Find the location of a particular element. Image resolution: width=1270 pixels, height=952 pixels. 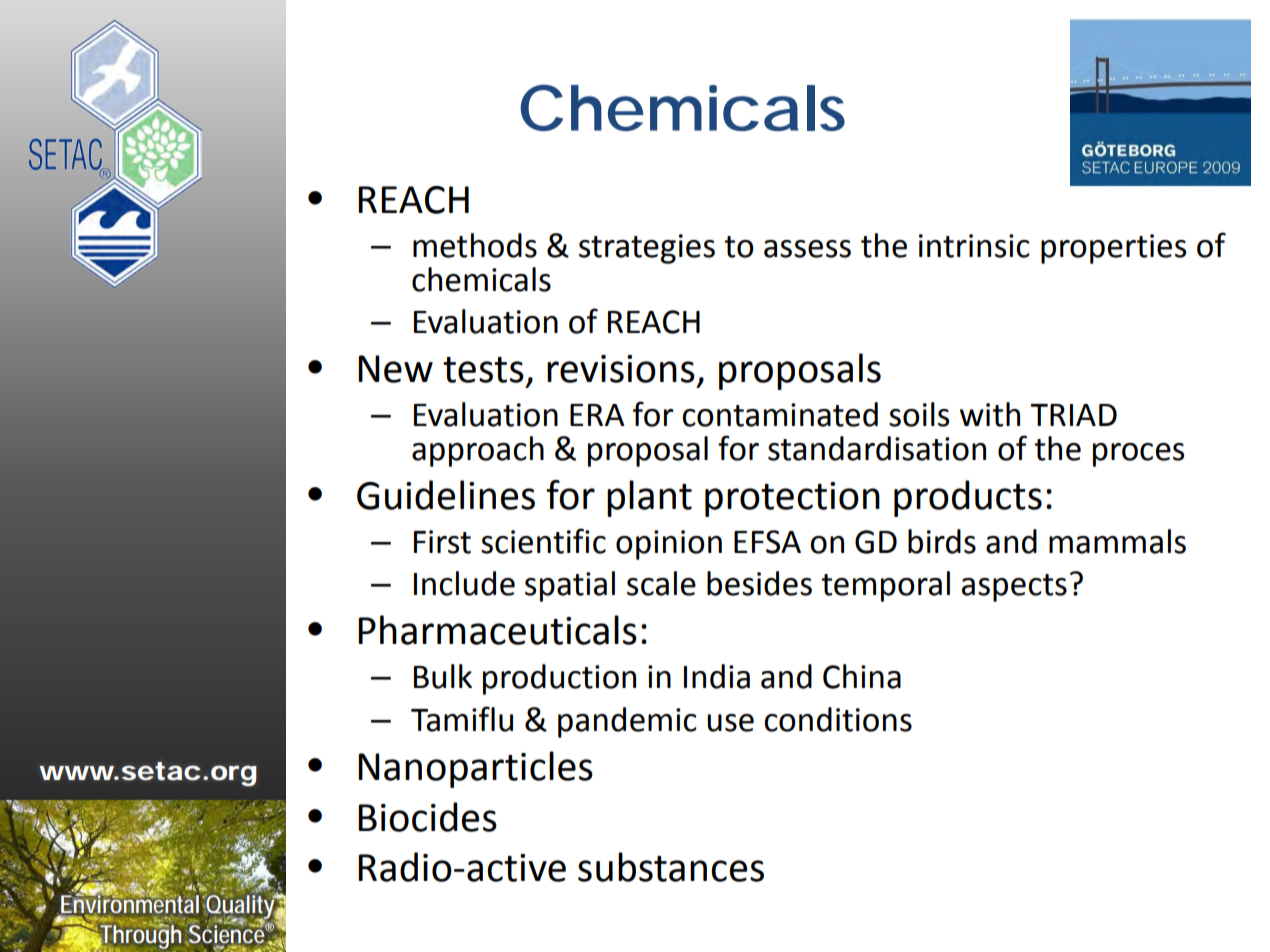

assess is located at coordinates (807, 249).
